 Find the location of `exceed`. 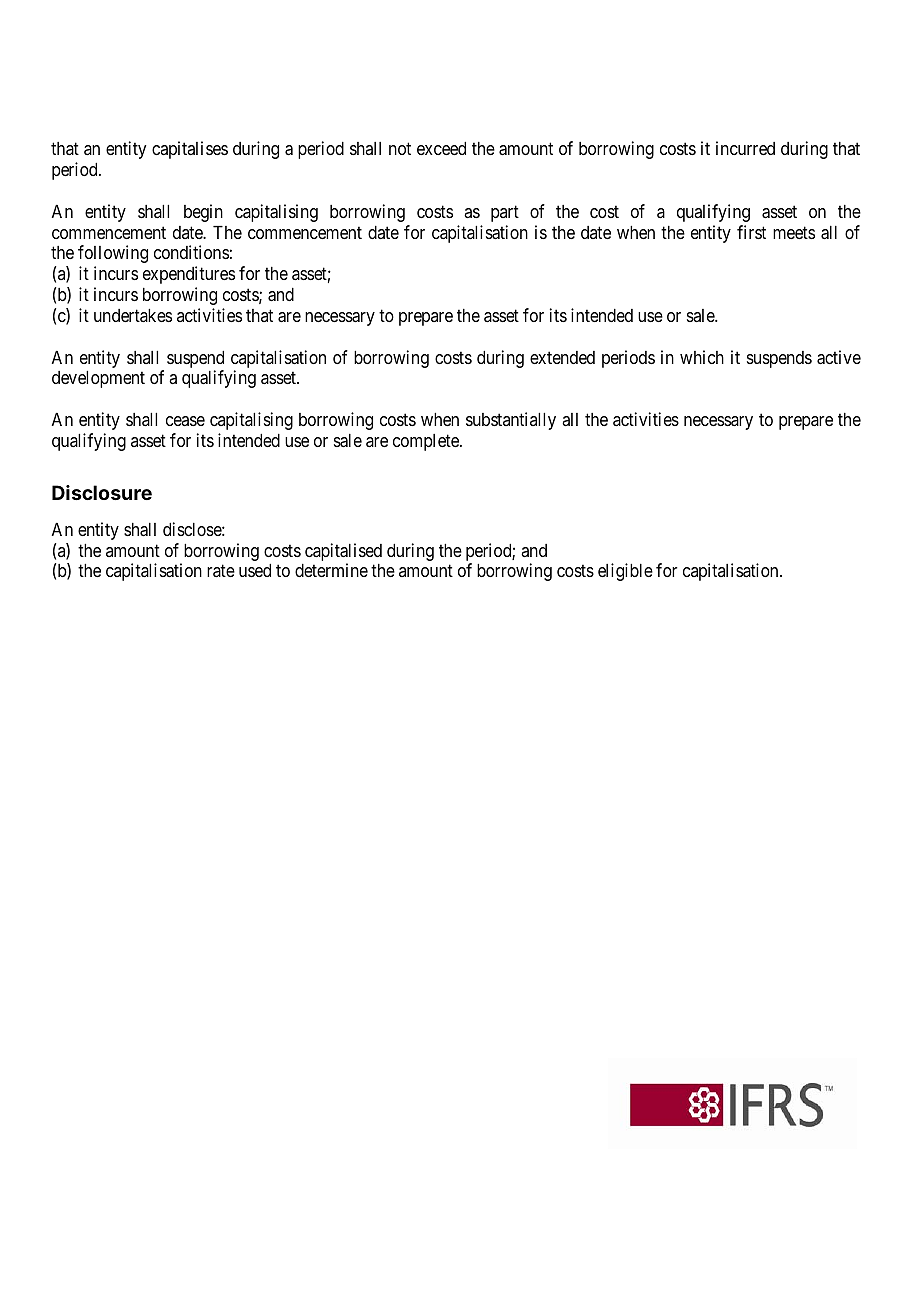

exceed is located at coordinates (441, 148).
